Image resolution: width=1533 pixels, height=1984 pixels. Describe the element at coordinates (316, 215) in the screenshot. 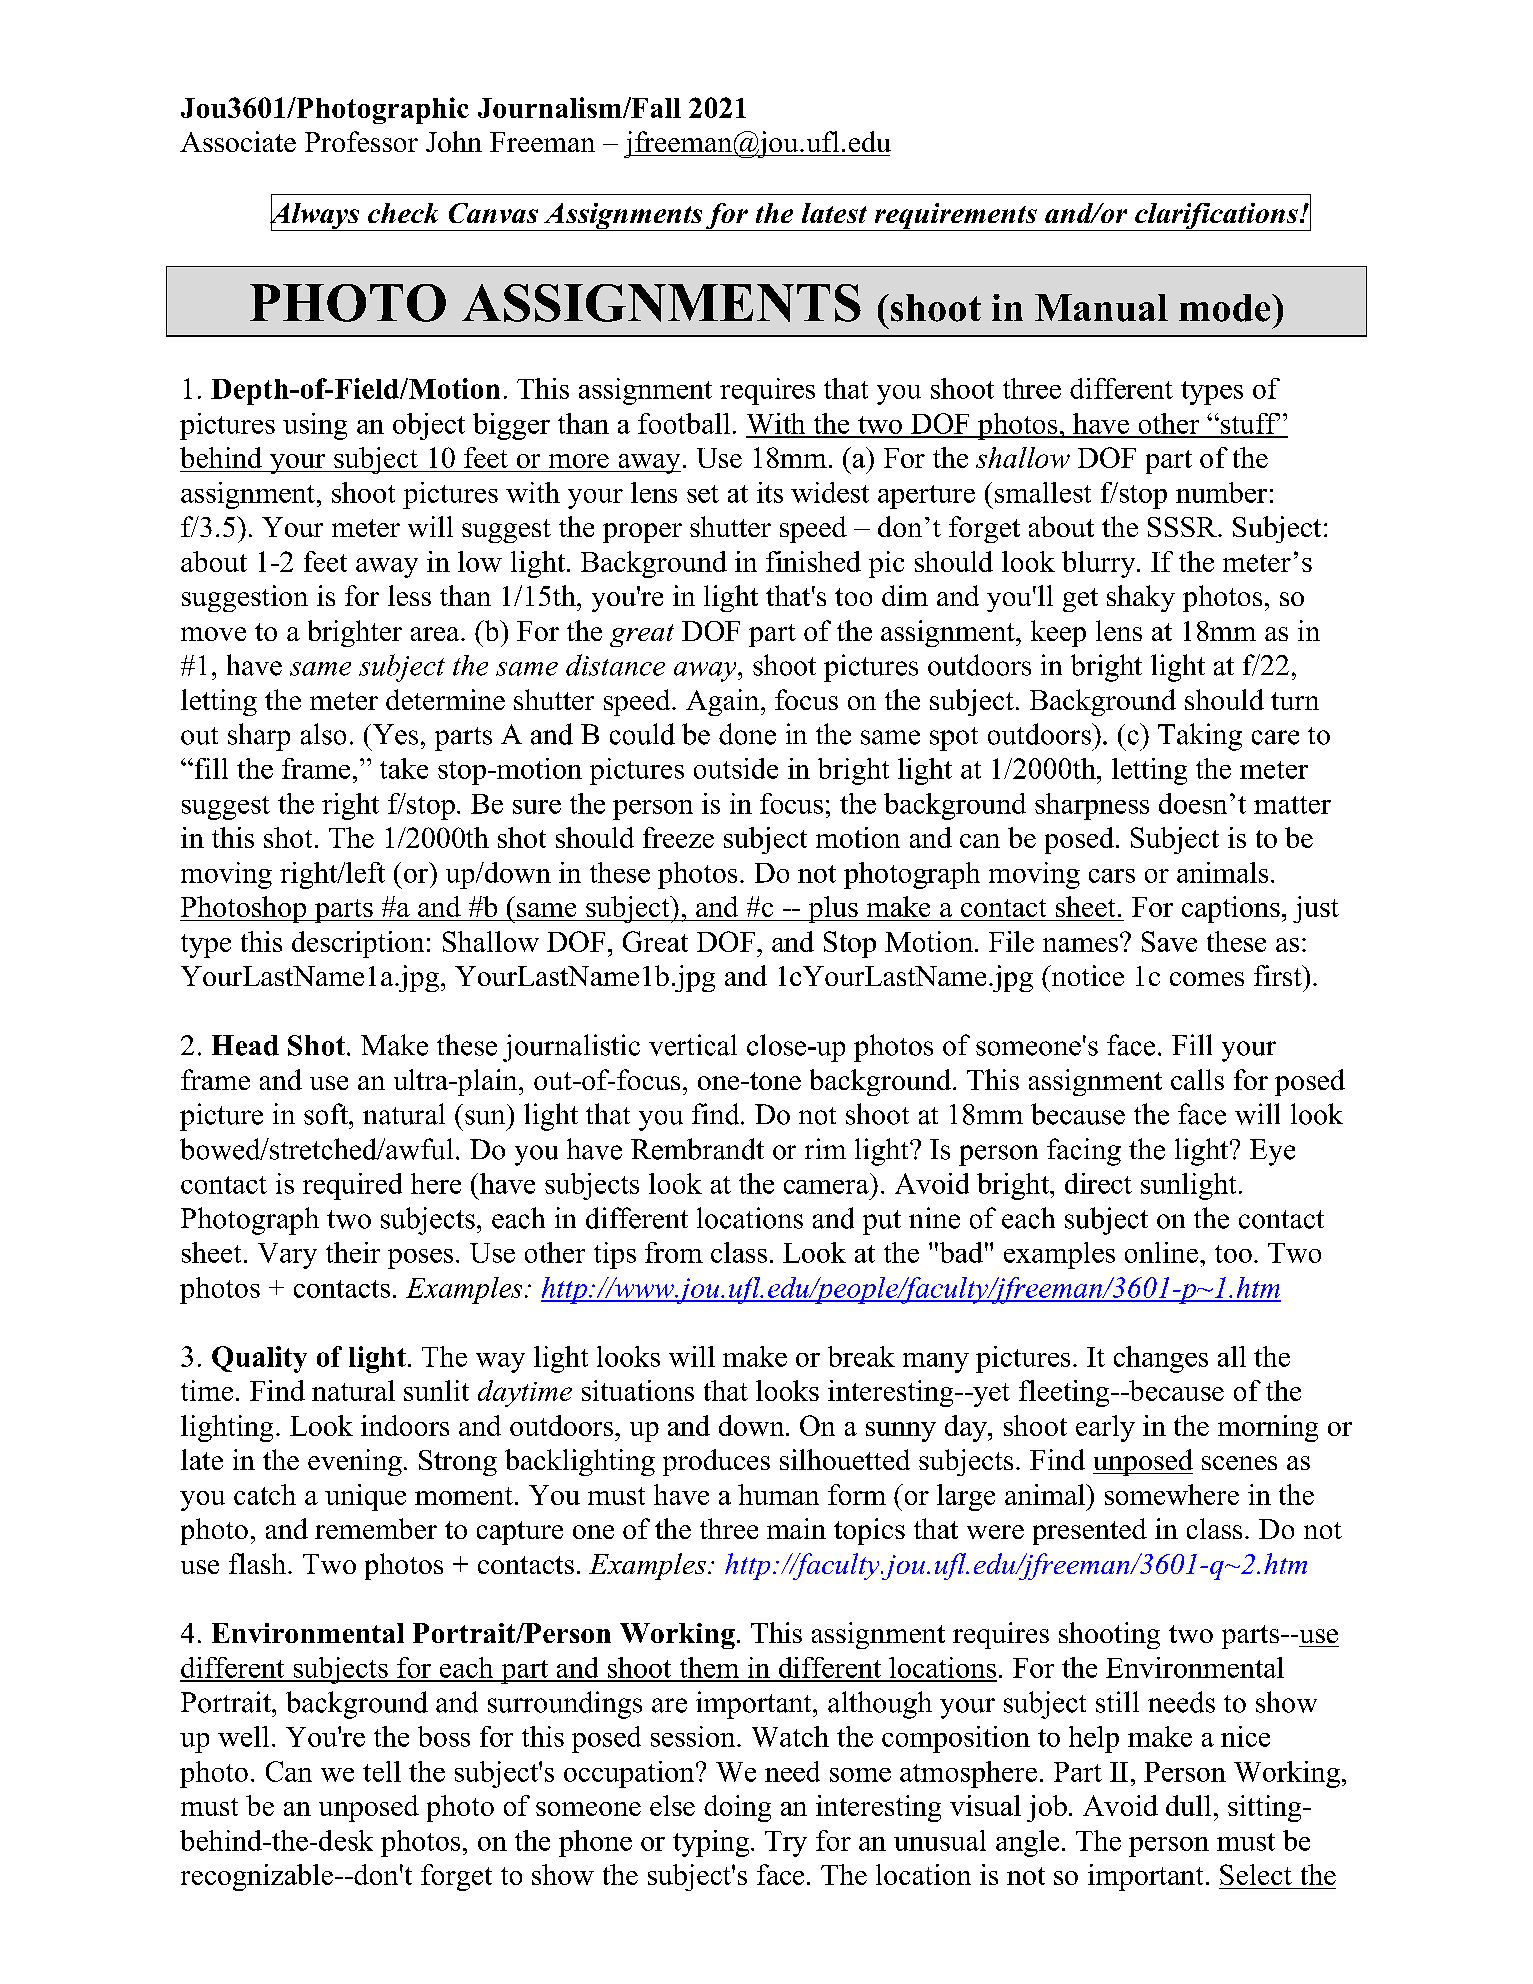

I see `Always` at that location.
